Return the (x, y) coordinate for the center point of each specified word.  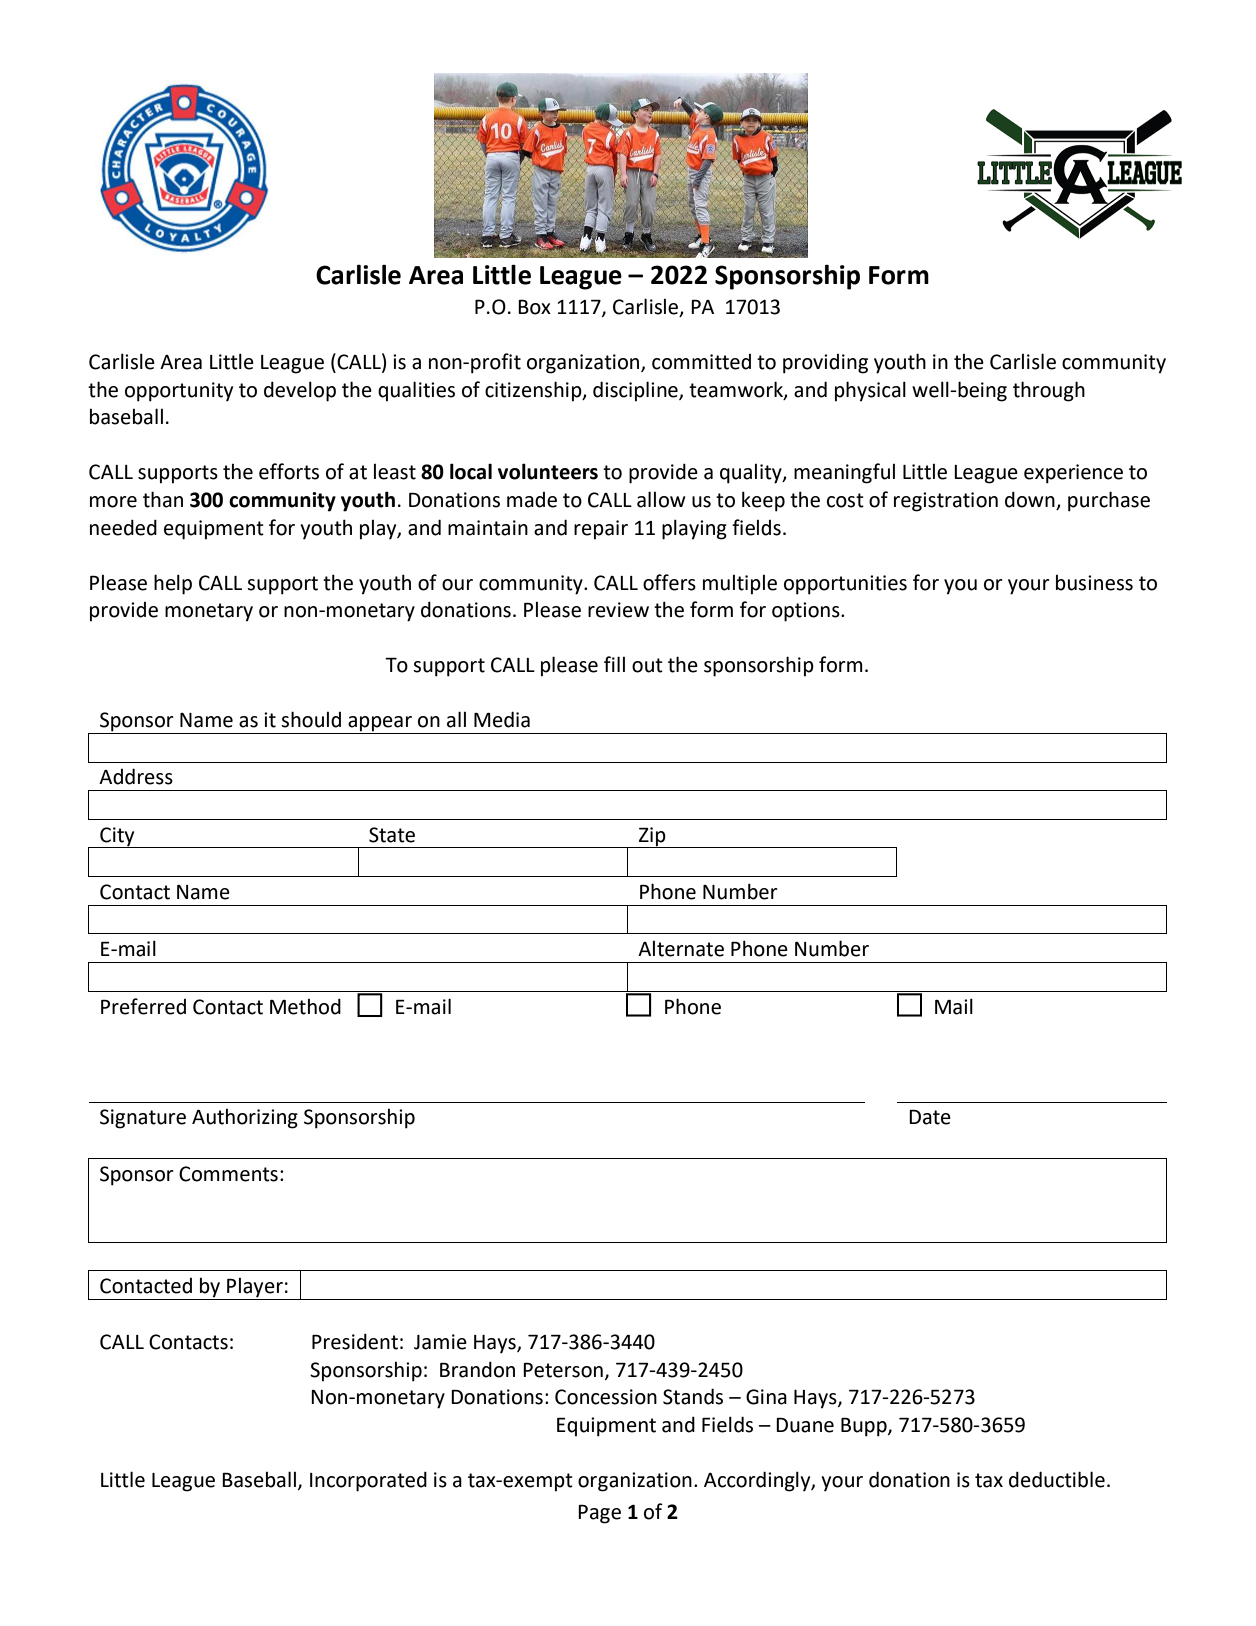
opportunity (179, 392)
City (117, 837)
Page (599, 1514)
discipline (636, 391)
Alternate (681, 949)
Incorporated (368, 1481)
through (1049, 391)
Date (930, 1117)
